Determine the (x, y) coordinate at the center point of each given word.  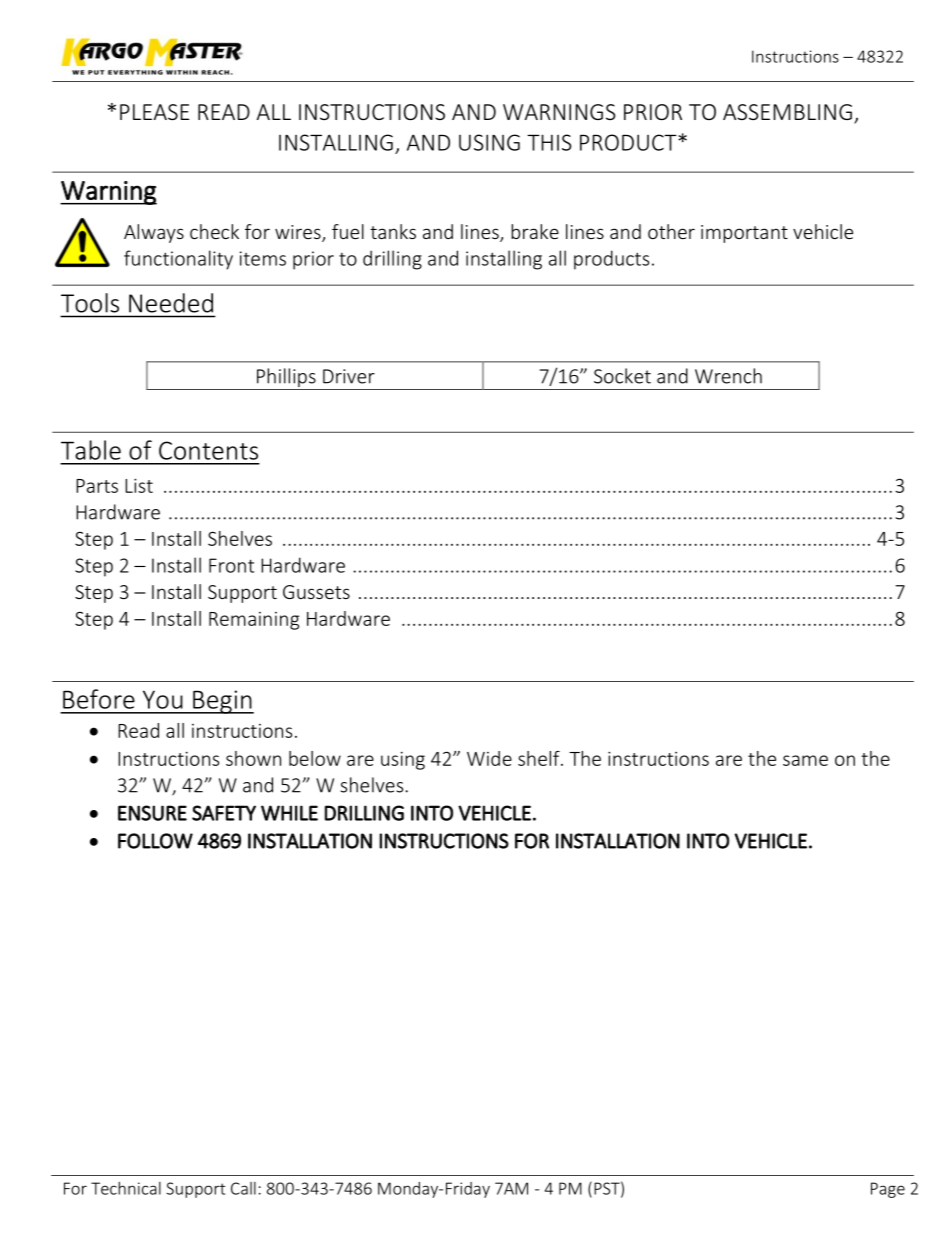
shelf (540, 758)
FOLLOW (155, 841)
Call (243, 1188)
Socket (622, 376)
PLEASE (154, 112)
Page (888, 1190)
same (805, 760)
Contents (208, 450)
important (744, 234)
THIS (549, 142)
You (163, 699)
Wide (489, 758)
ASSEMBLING (787, 112)
